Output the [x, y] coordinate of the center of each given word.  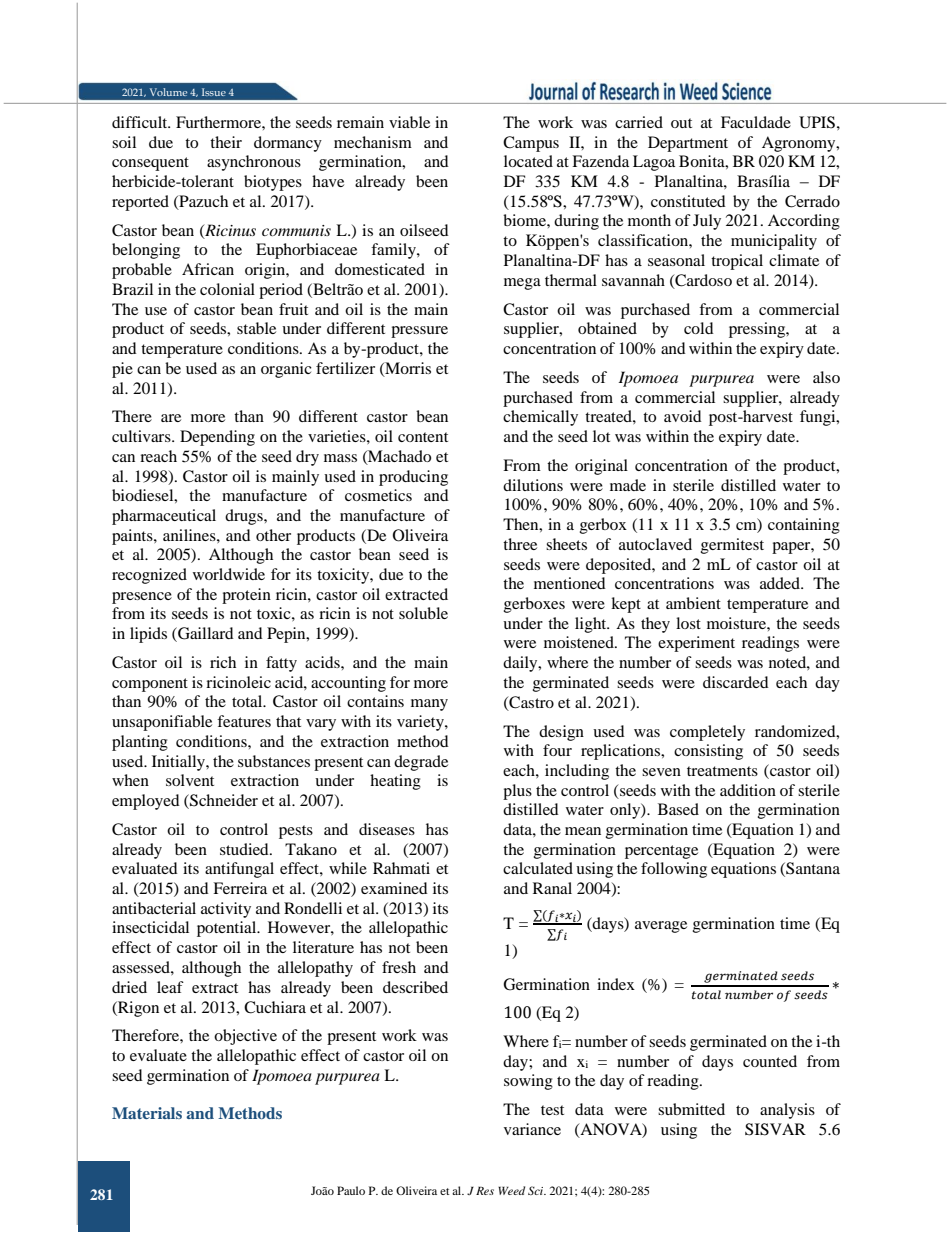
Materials [147, 1113]
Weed [511, 1190]
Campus [531, 144]
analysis [787, 1111]
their [226, 142]
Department [688, 144]
